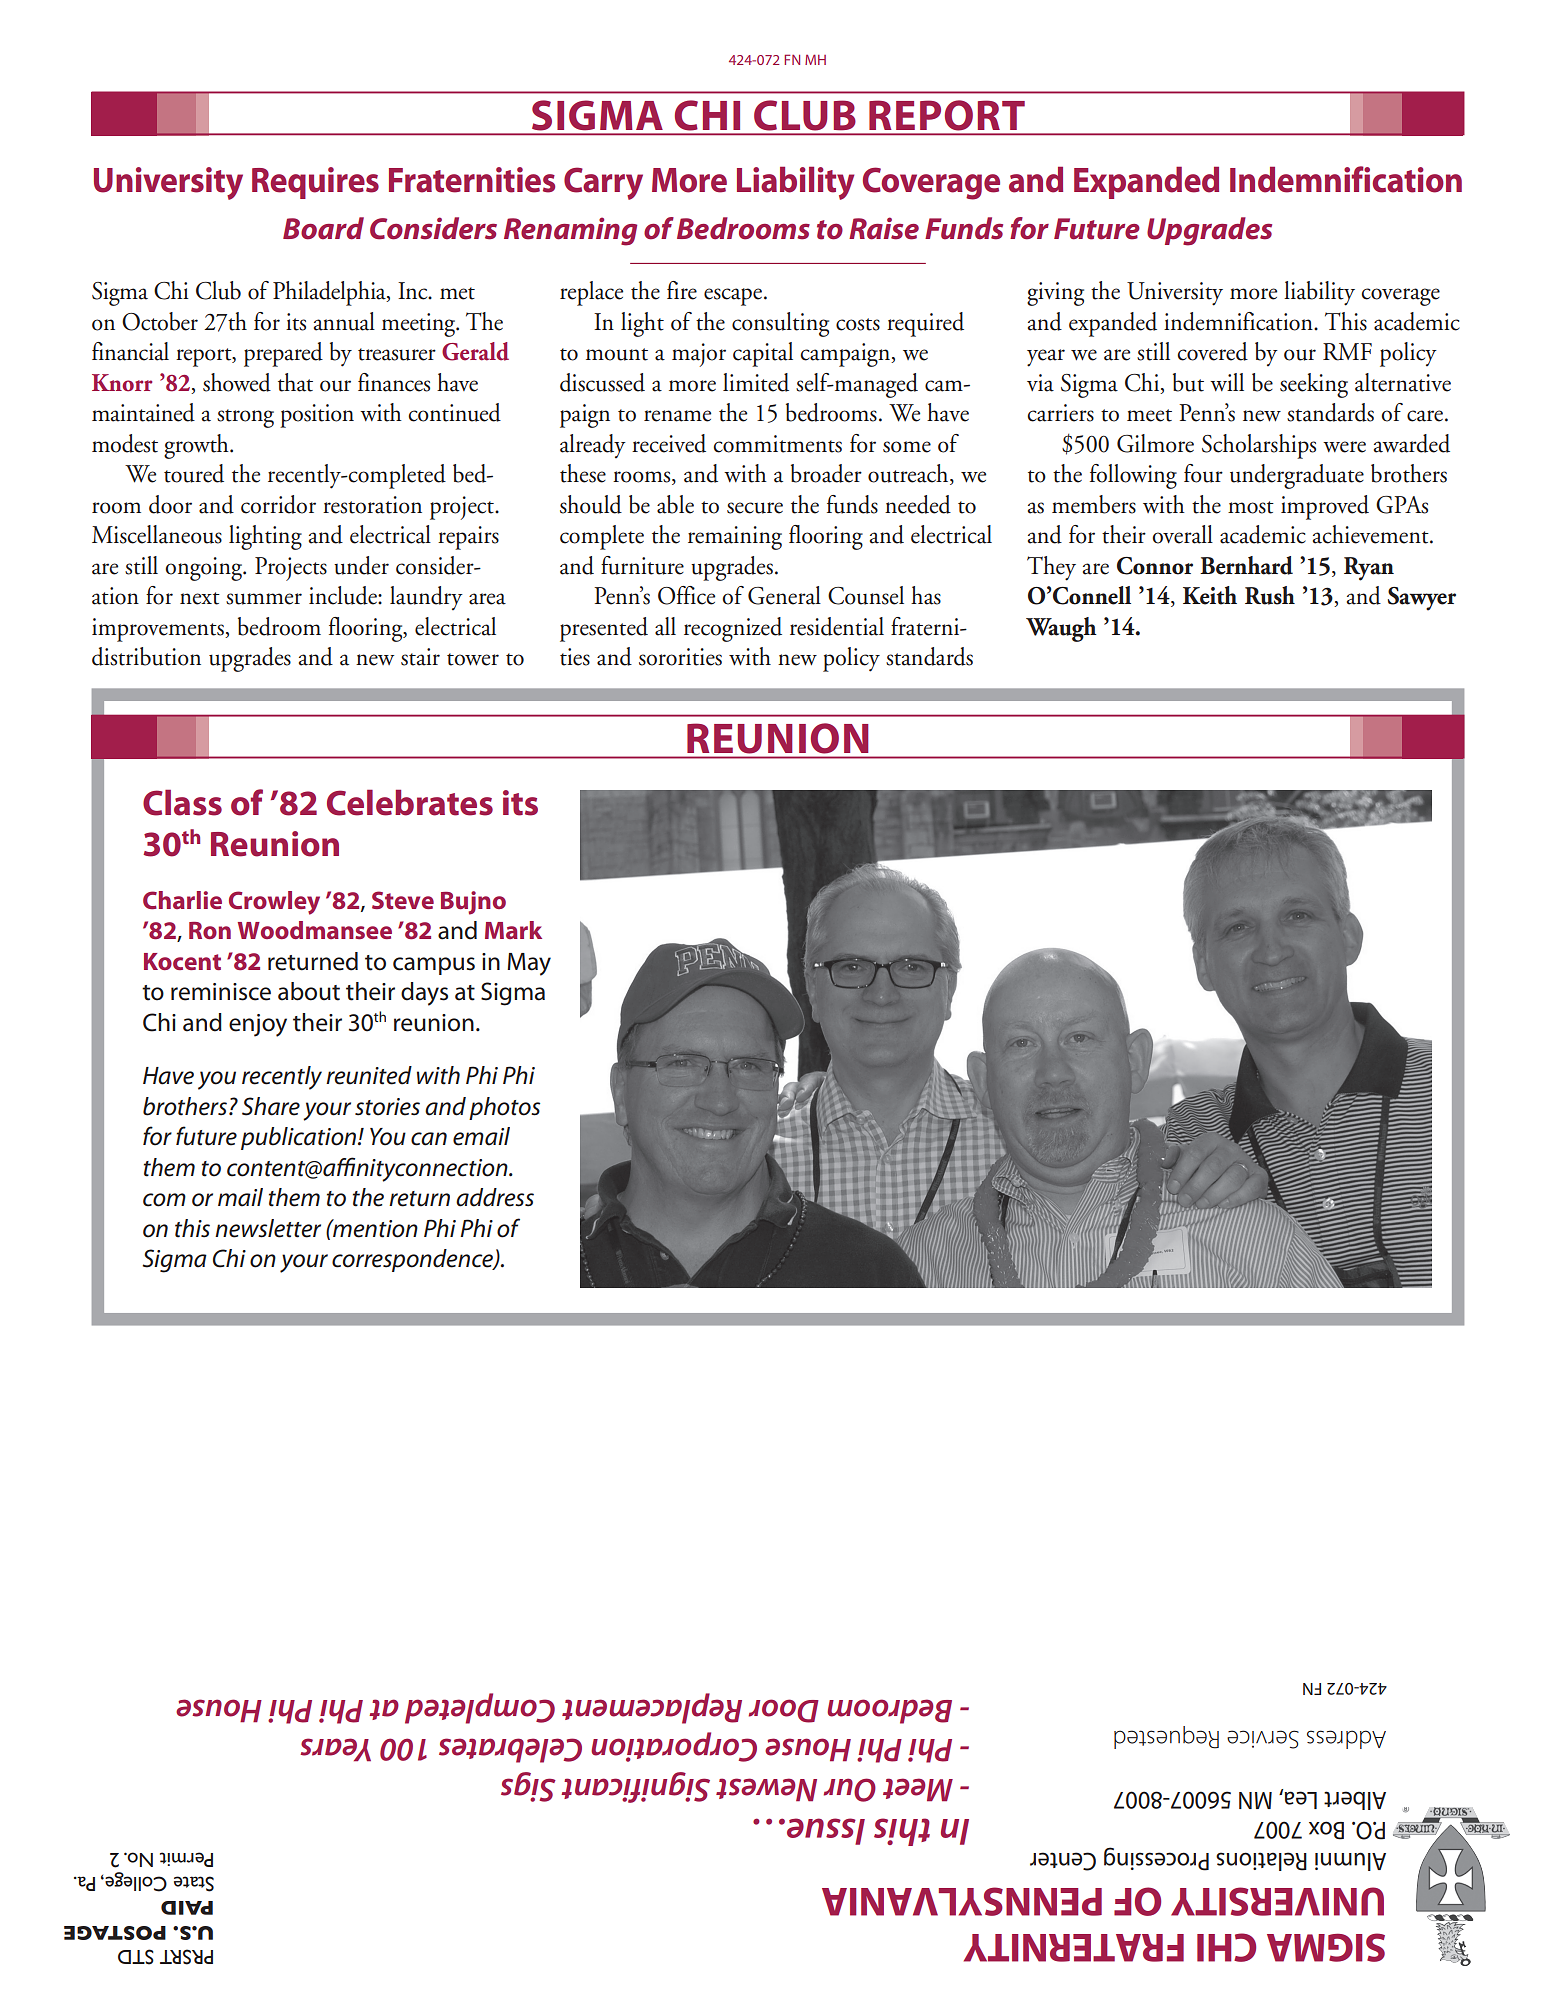 This screenshot has height=2013, width=1556. Describe the element at coordinates (309, 991) in the screenshot. I see `about` at that location.
